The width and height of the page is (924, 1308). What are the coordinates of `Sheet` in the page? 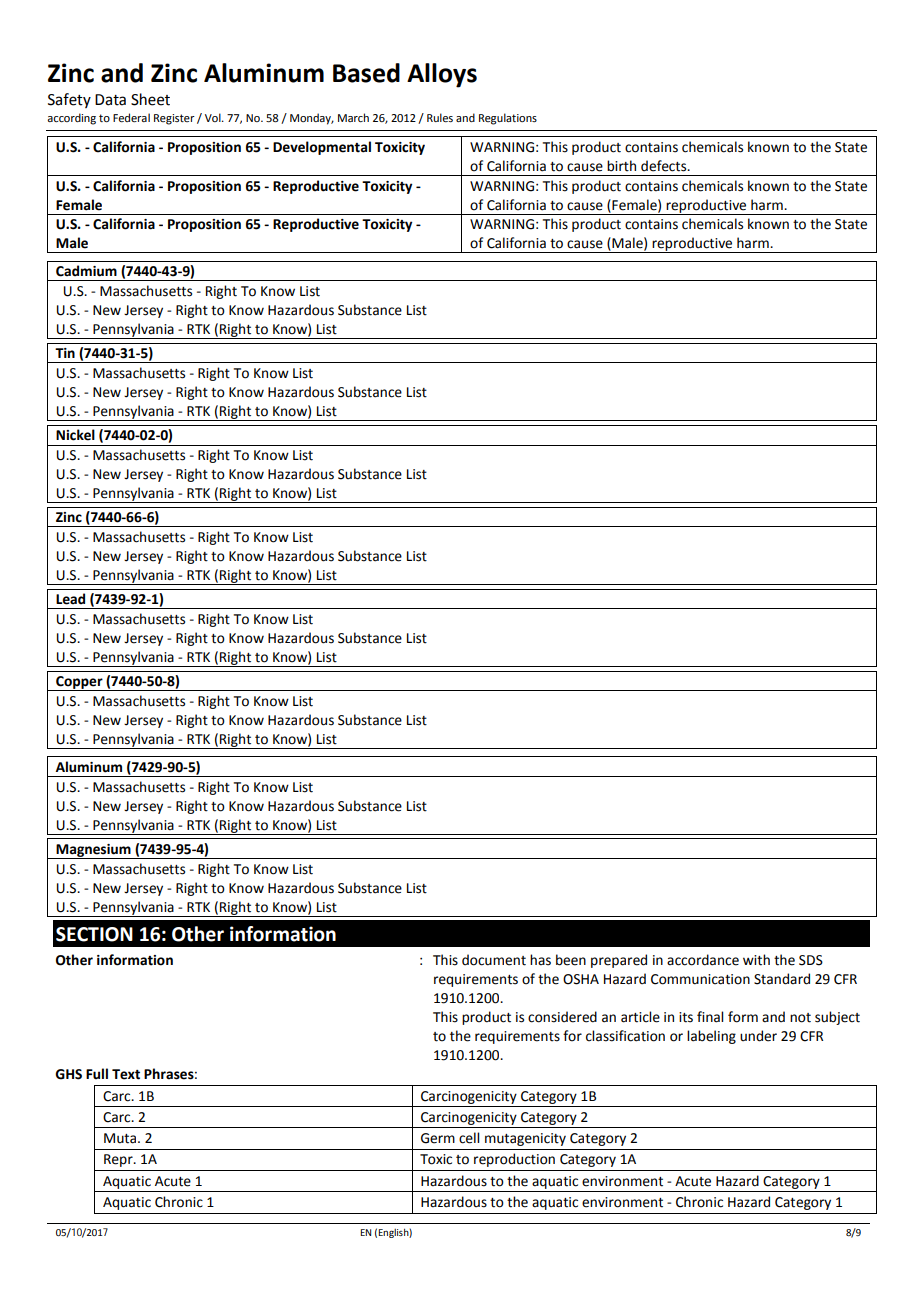 It's located at (150, 99).
